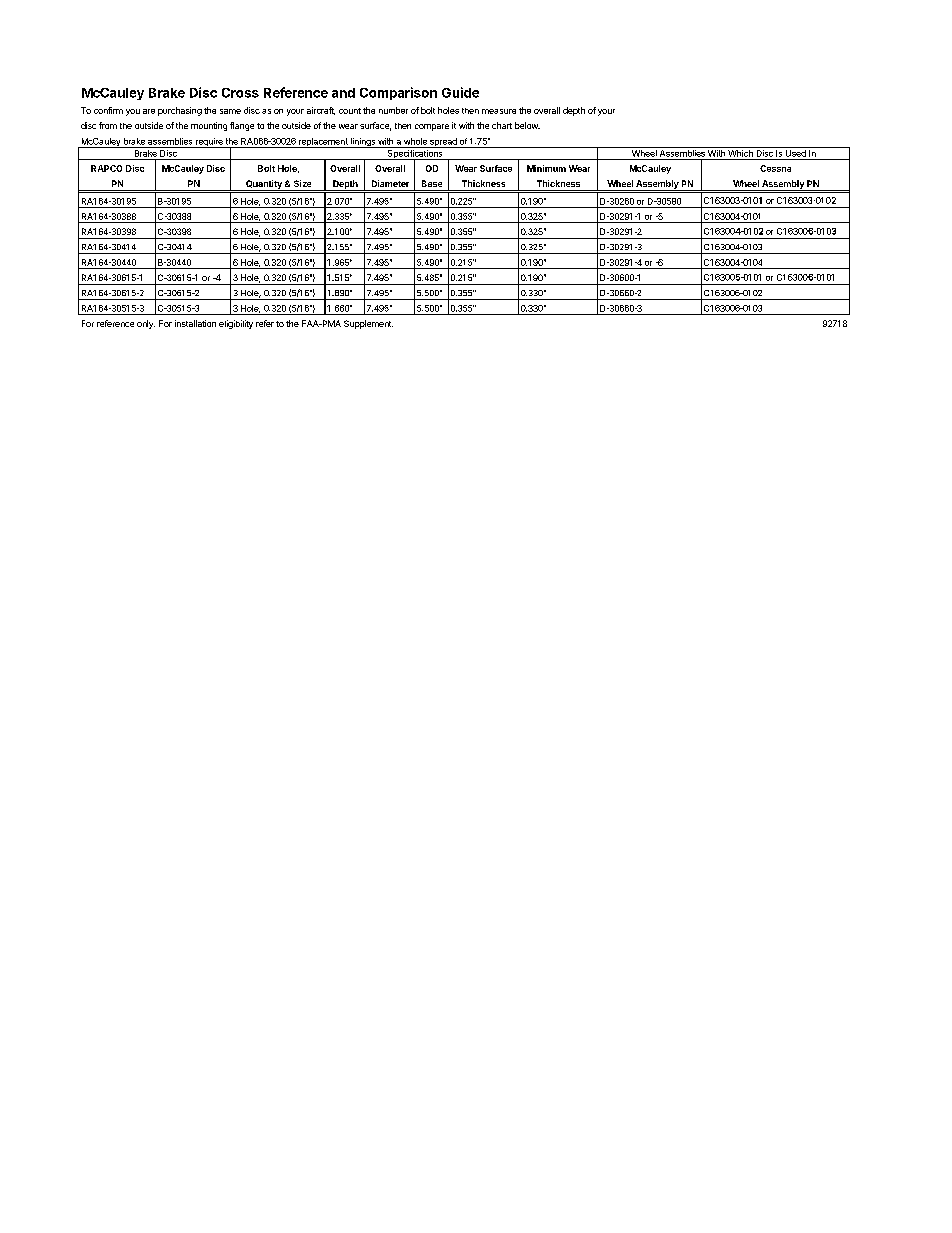 This screenshot has height=1233, width=952. Describe the element at coordinates (195, 323) in the screenshot. I see `installation` at that location.
